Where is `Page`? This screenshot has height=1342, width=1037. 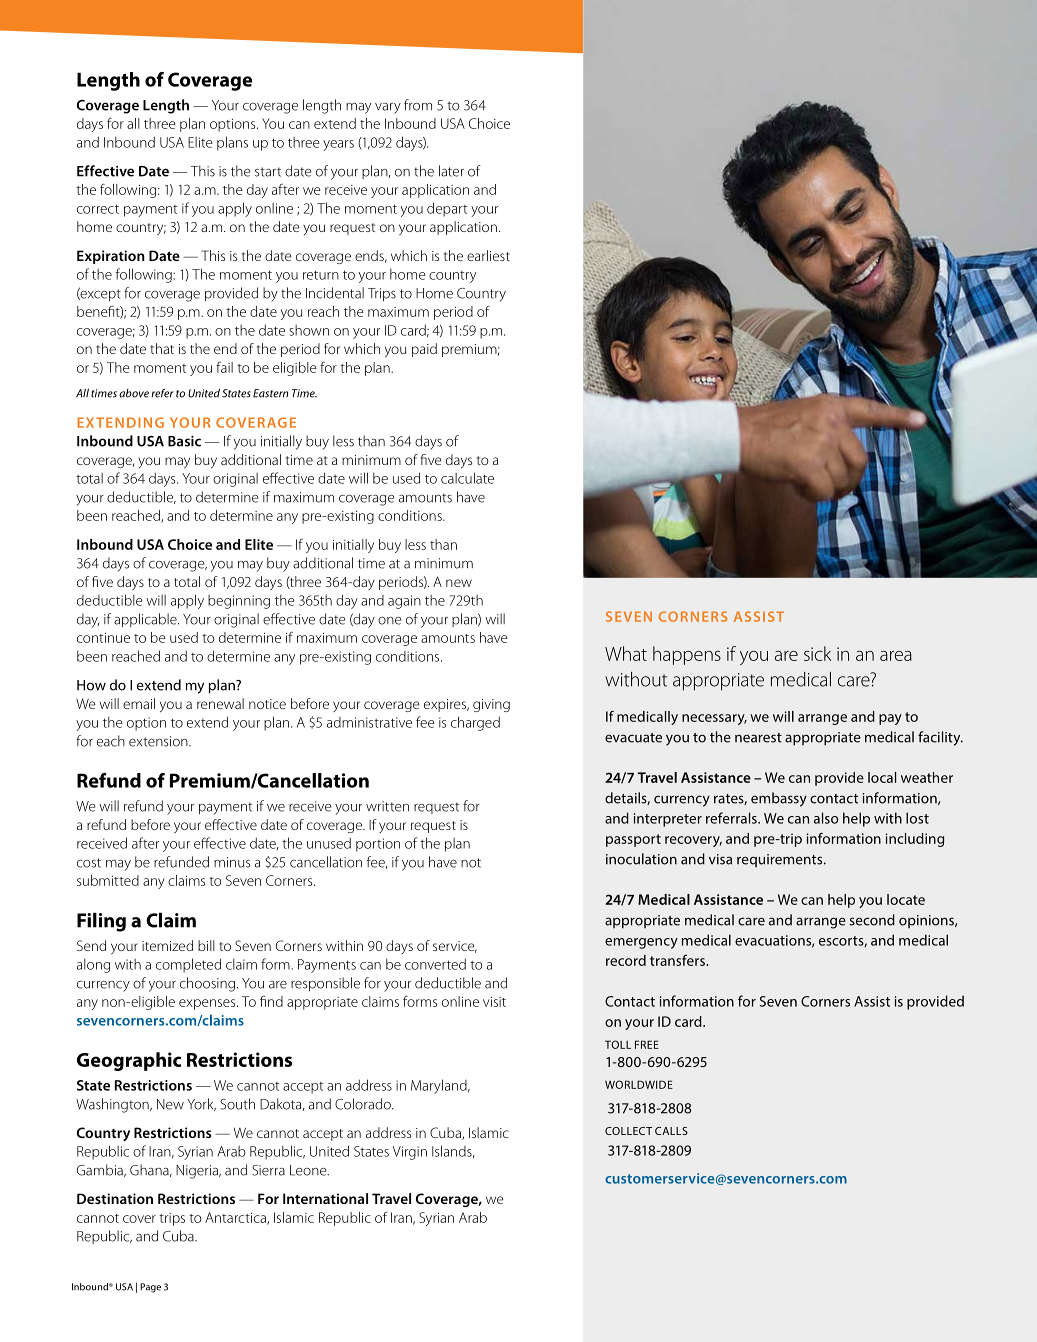
Page is located at coordinates (150, 1288).
